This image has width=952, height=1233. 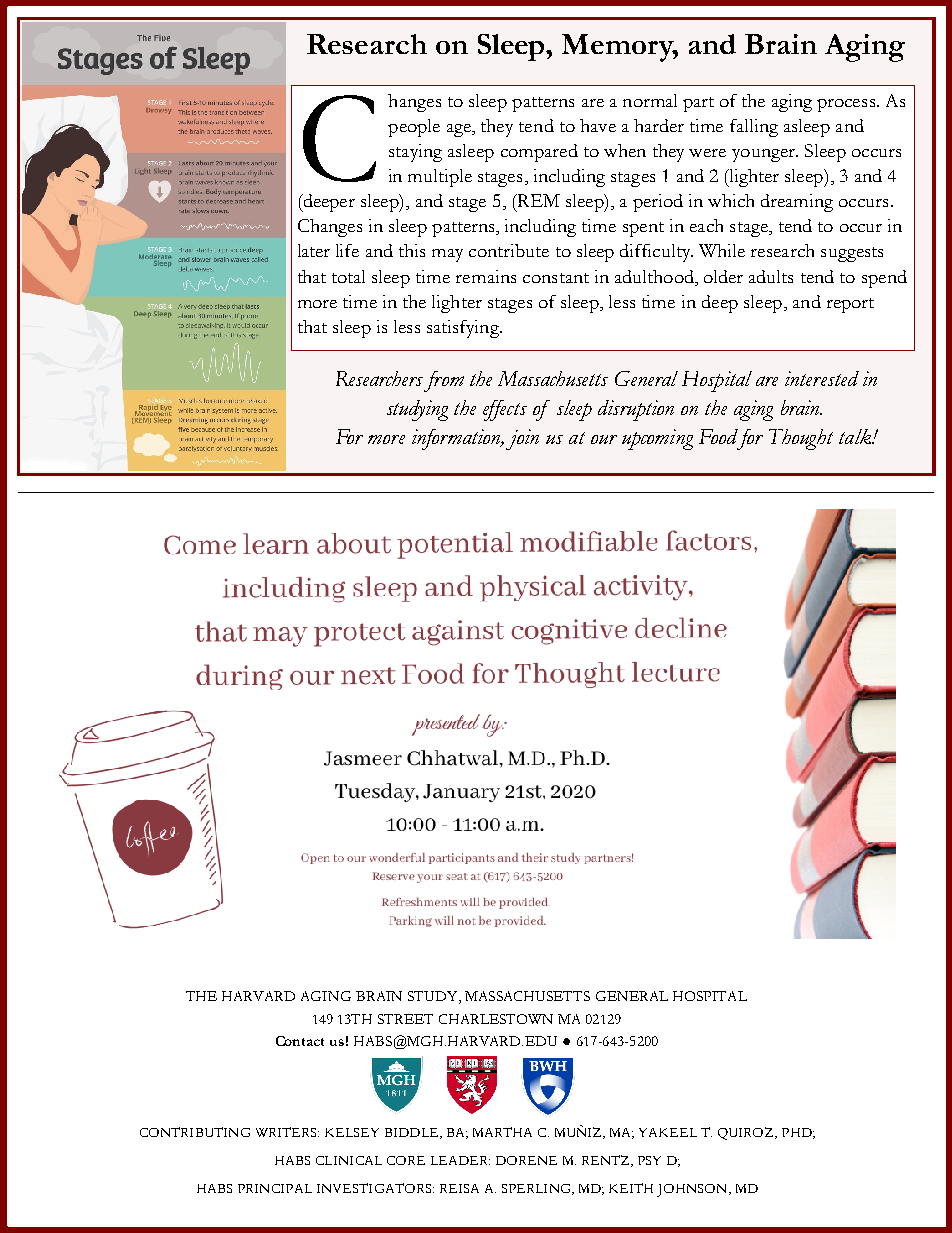 What do you see at coordinates (348, 276) in the image?
I see `total` at bounding box center [348, 276].
